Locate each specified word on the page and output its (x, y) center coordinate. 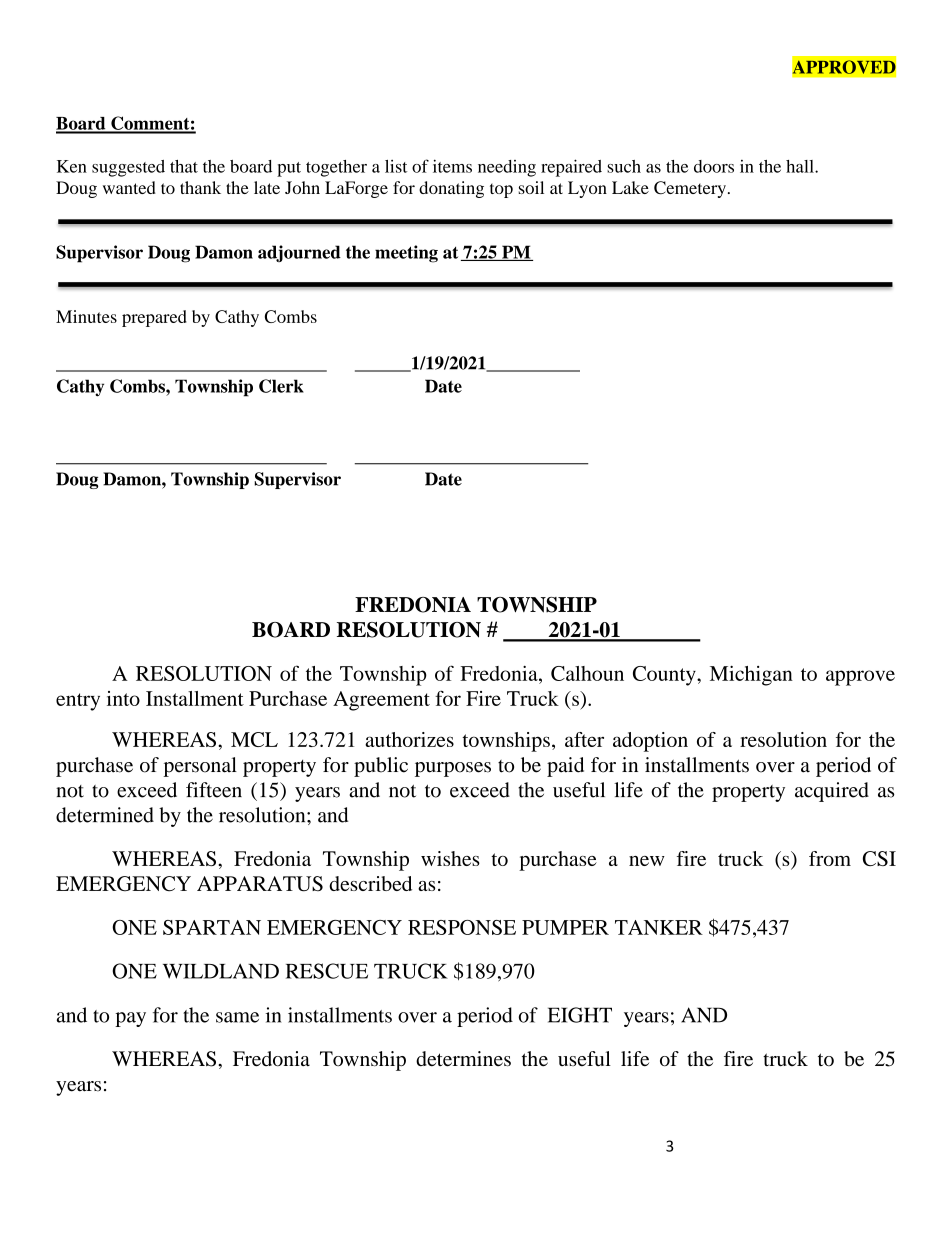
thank (200, 187)
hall (801, 166)
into (123, 698)
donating (451, 189)
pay (130, 1019)
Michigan (751, 676)
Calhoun (587, 673)
